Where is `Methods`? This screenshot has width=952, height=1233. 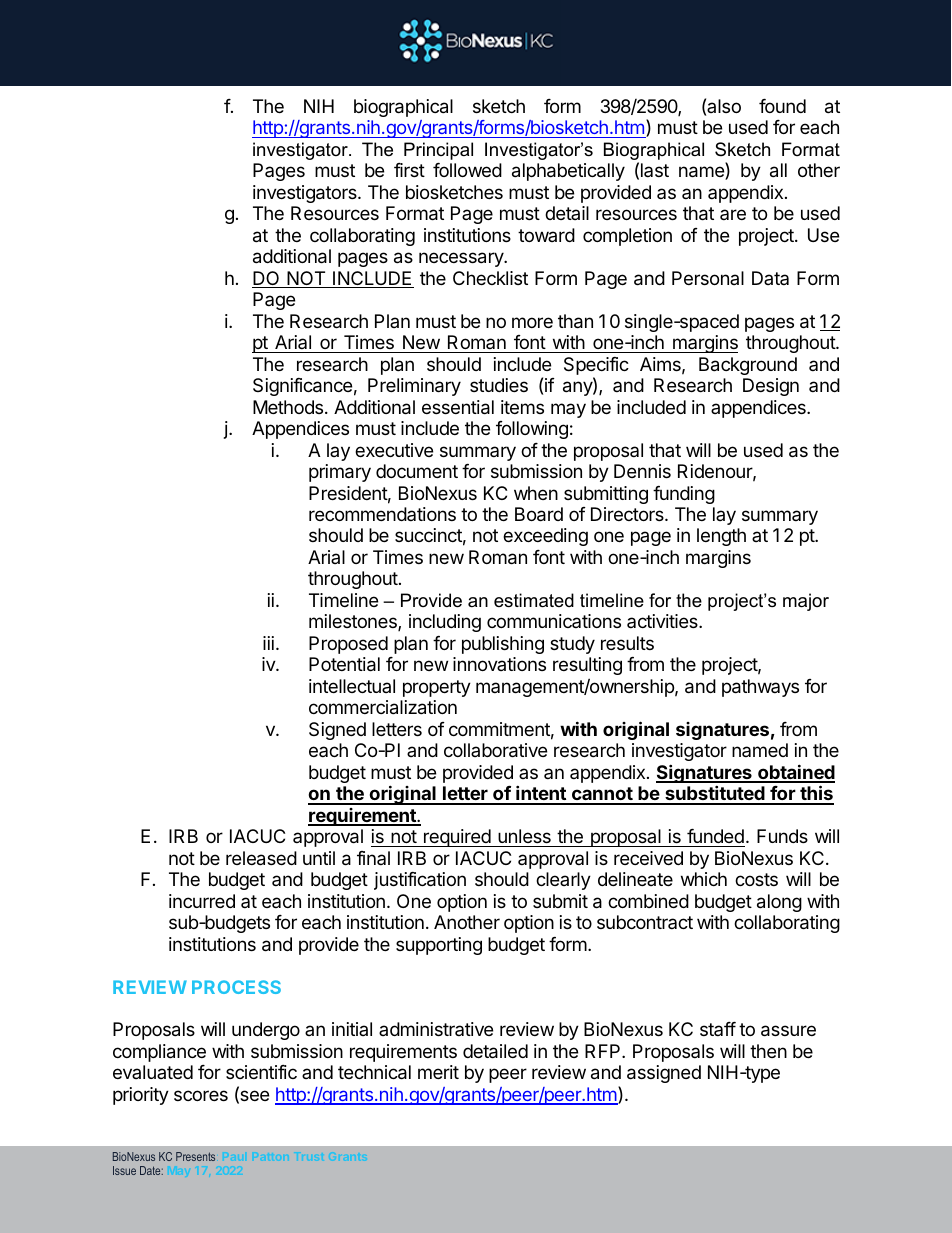 Methods is located at coordinates (289, 407).
